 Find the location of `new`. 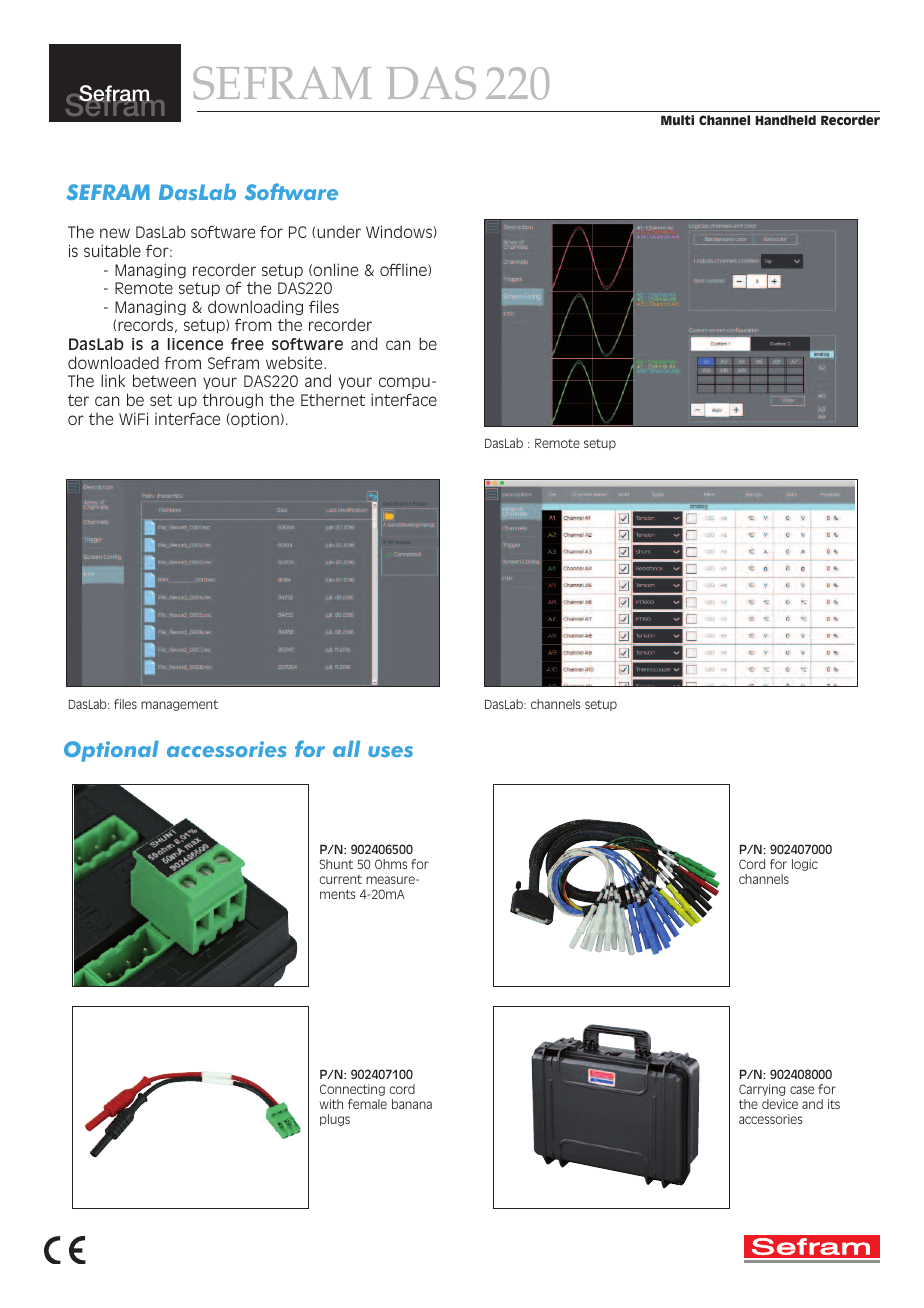

new is located at coordinates (115, 233).
